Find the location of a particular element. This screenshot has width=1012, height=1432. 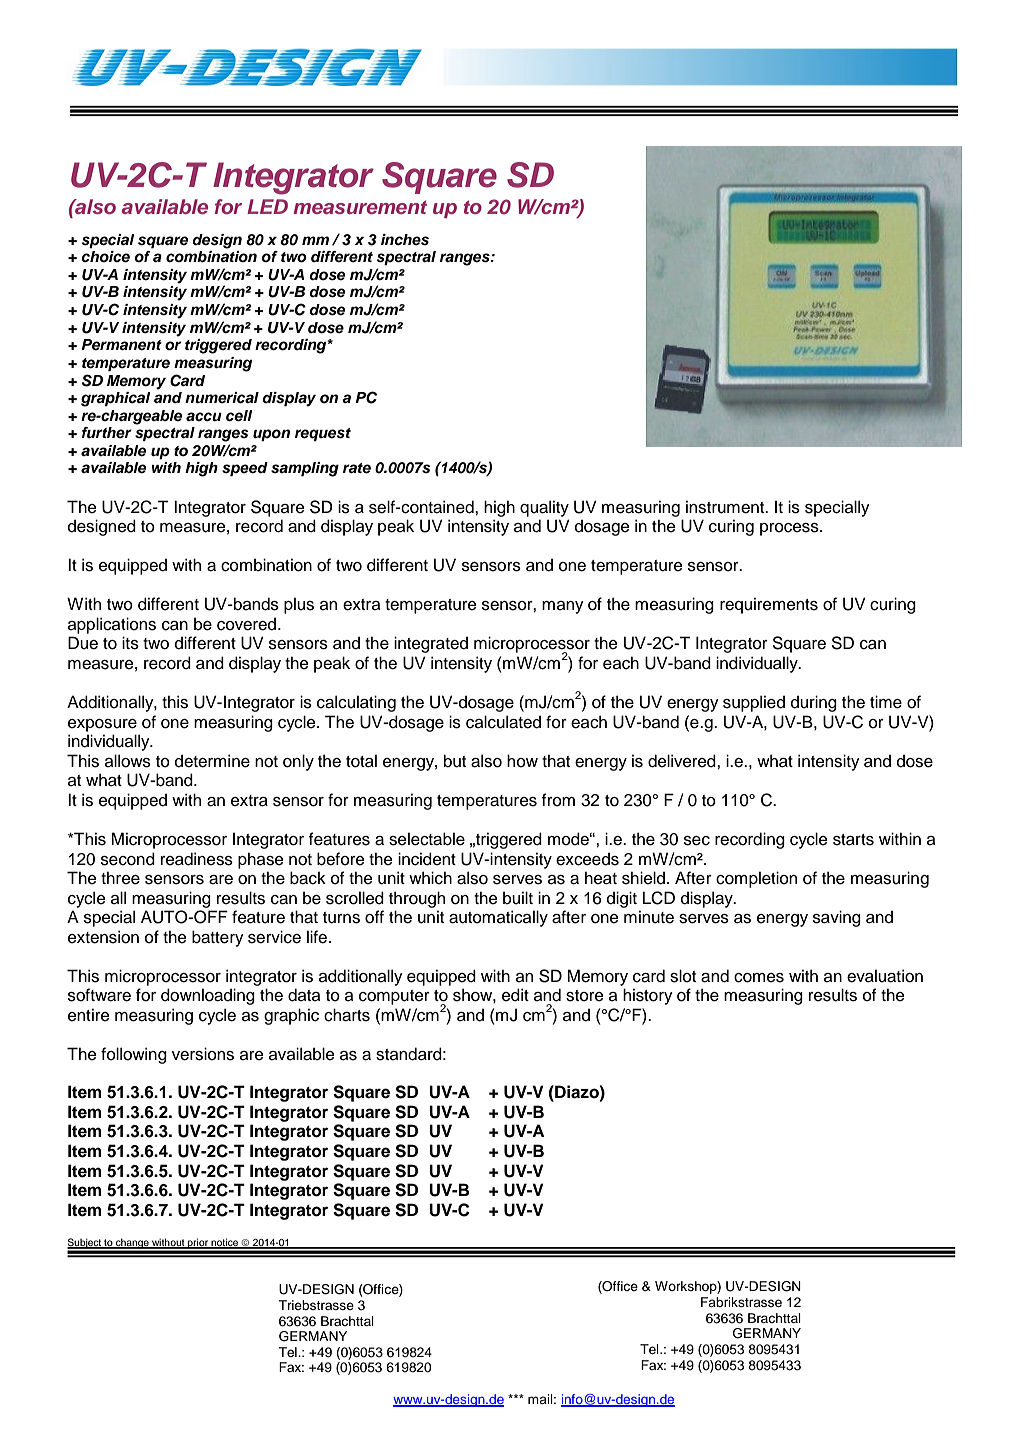

calculated is located at coordinates (503, 722).
